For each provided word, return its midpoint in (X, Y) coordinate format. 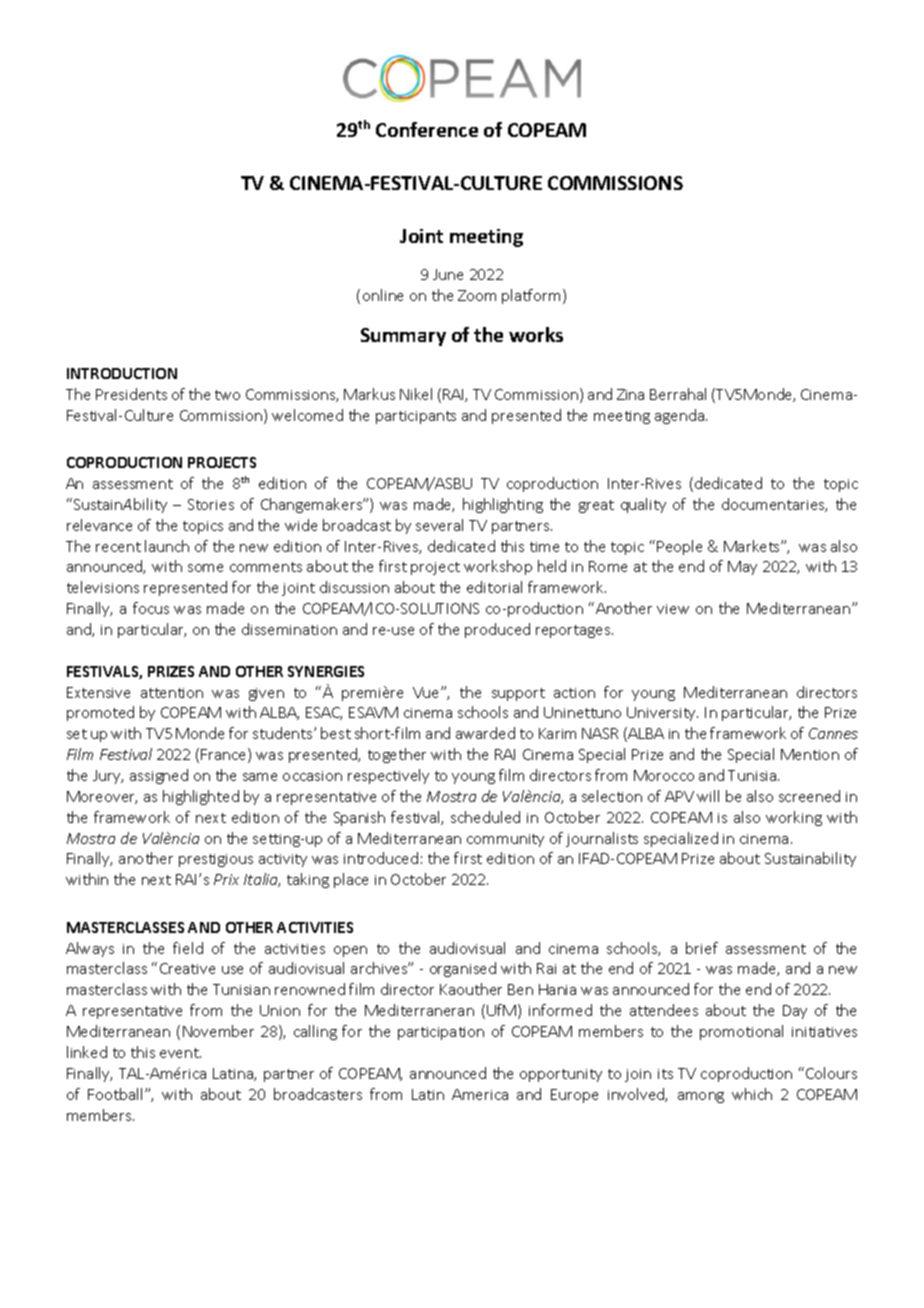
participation (441, 1033)
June (448, 274)
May (742, 568)
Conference (427, 129)
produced (497, 630)
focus (151, 608)
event (180, 1053)
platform (533, 296)
